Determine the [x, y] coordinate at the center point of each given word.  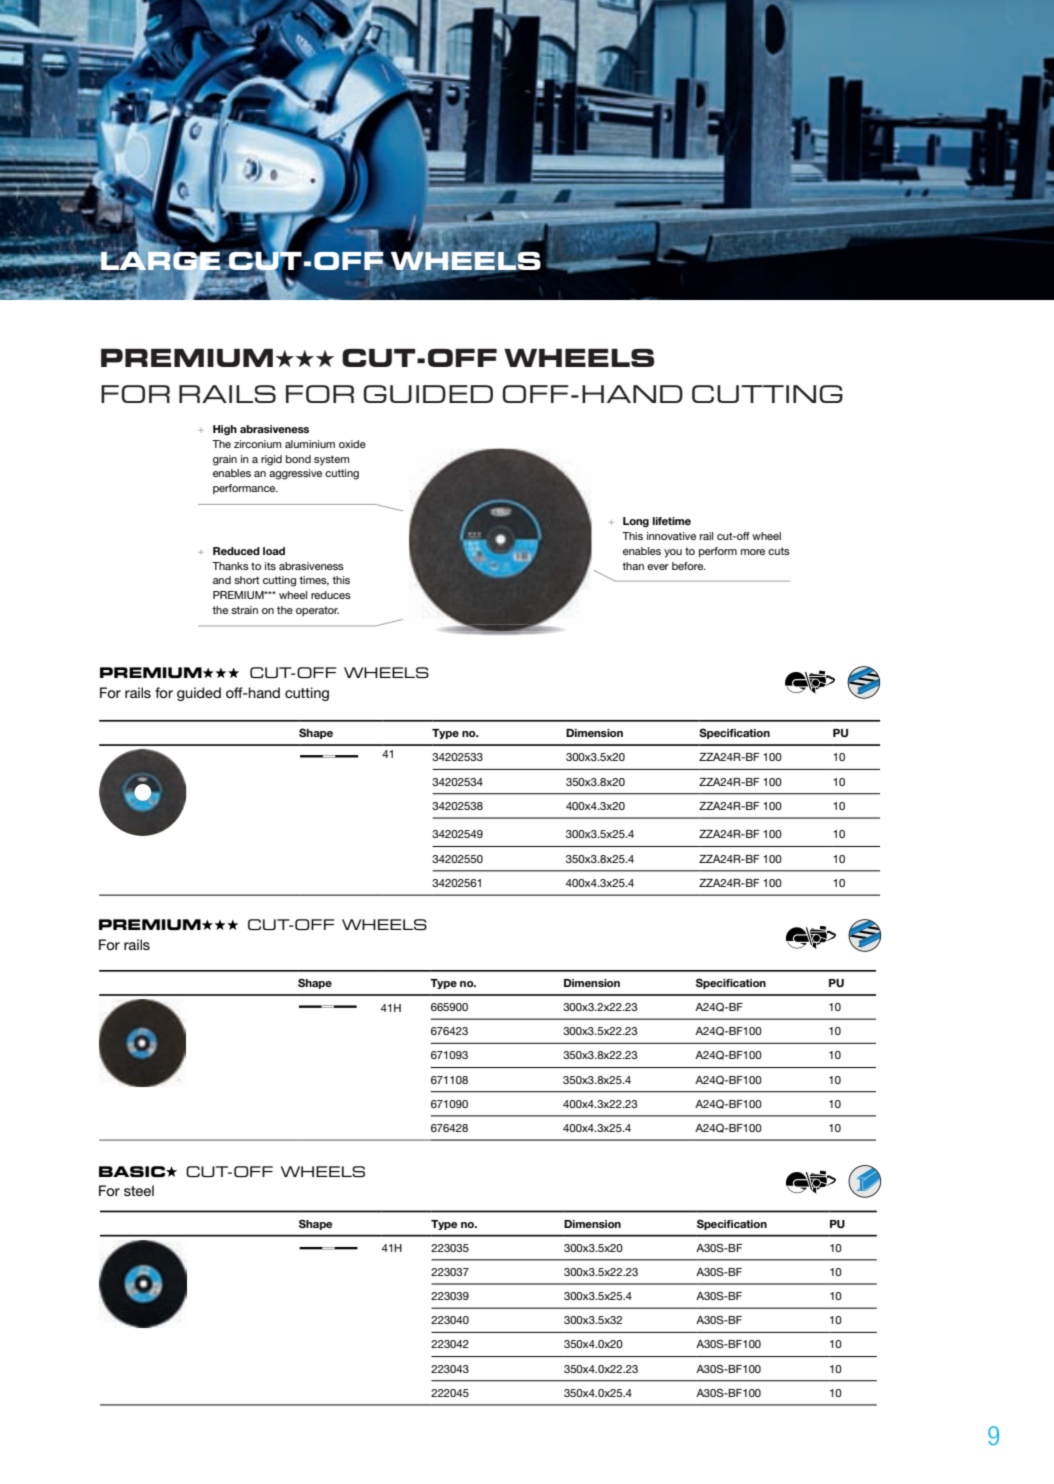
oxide [352, 444]
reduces [331, 595]
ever [658, 567]
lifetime [672, 521]
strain [244, 610]
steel [139, 1190]
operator [317, 611]
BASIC [133, 1171]
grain [225, 460]
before [689, 566]
